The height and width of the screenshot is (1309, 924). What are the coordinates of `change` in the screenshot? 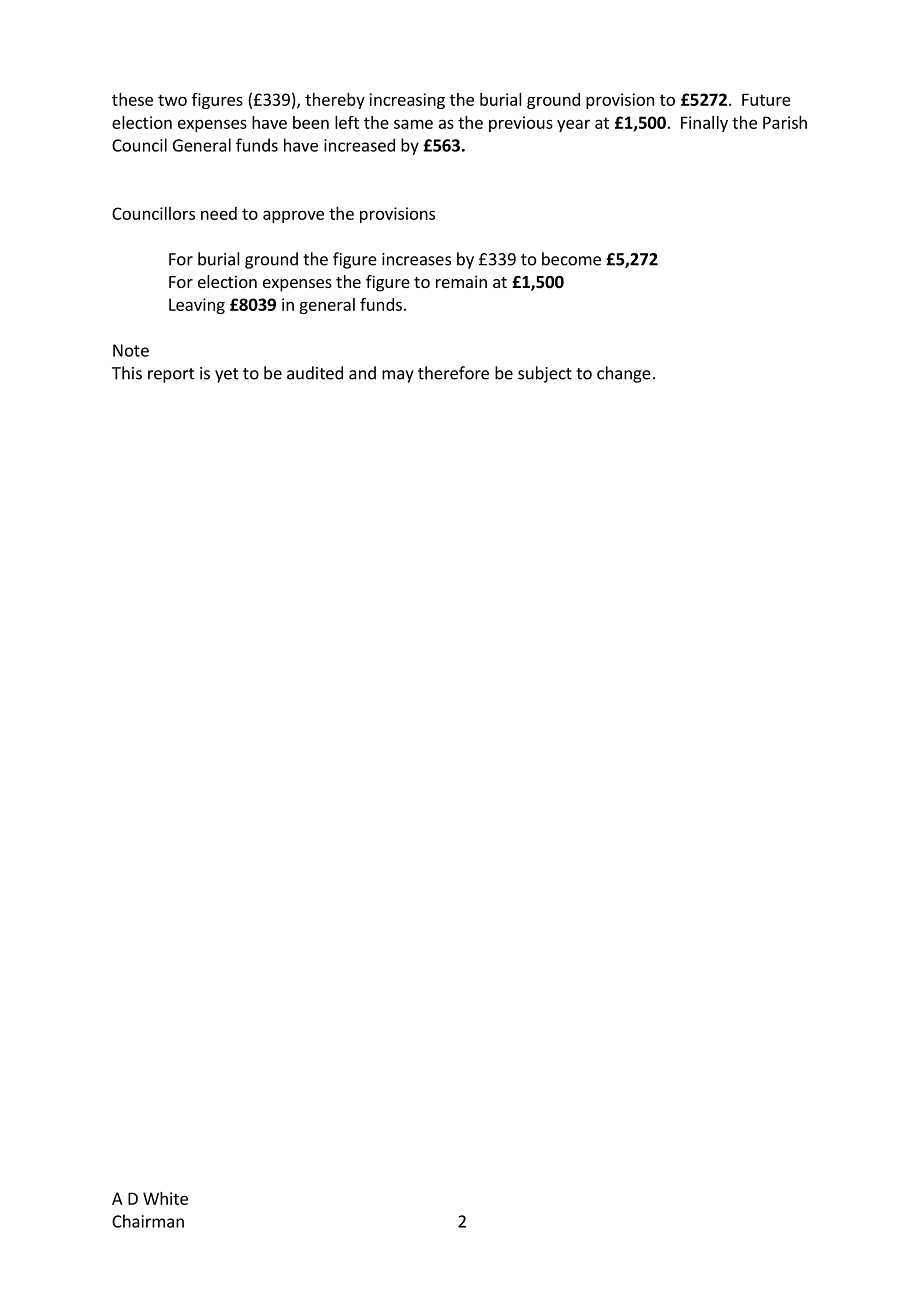 It's located at (624, 374).
